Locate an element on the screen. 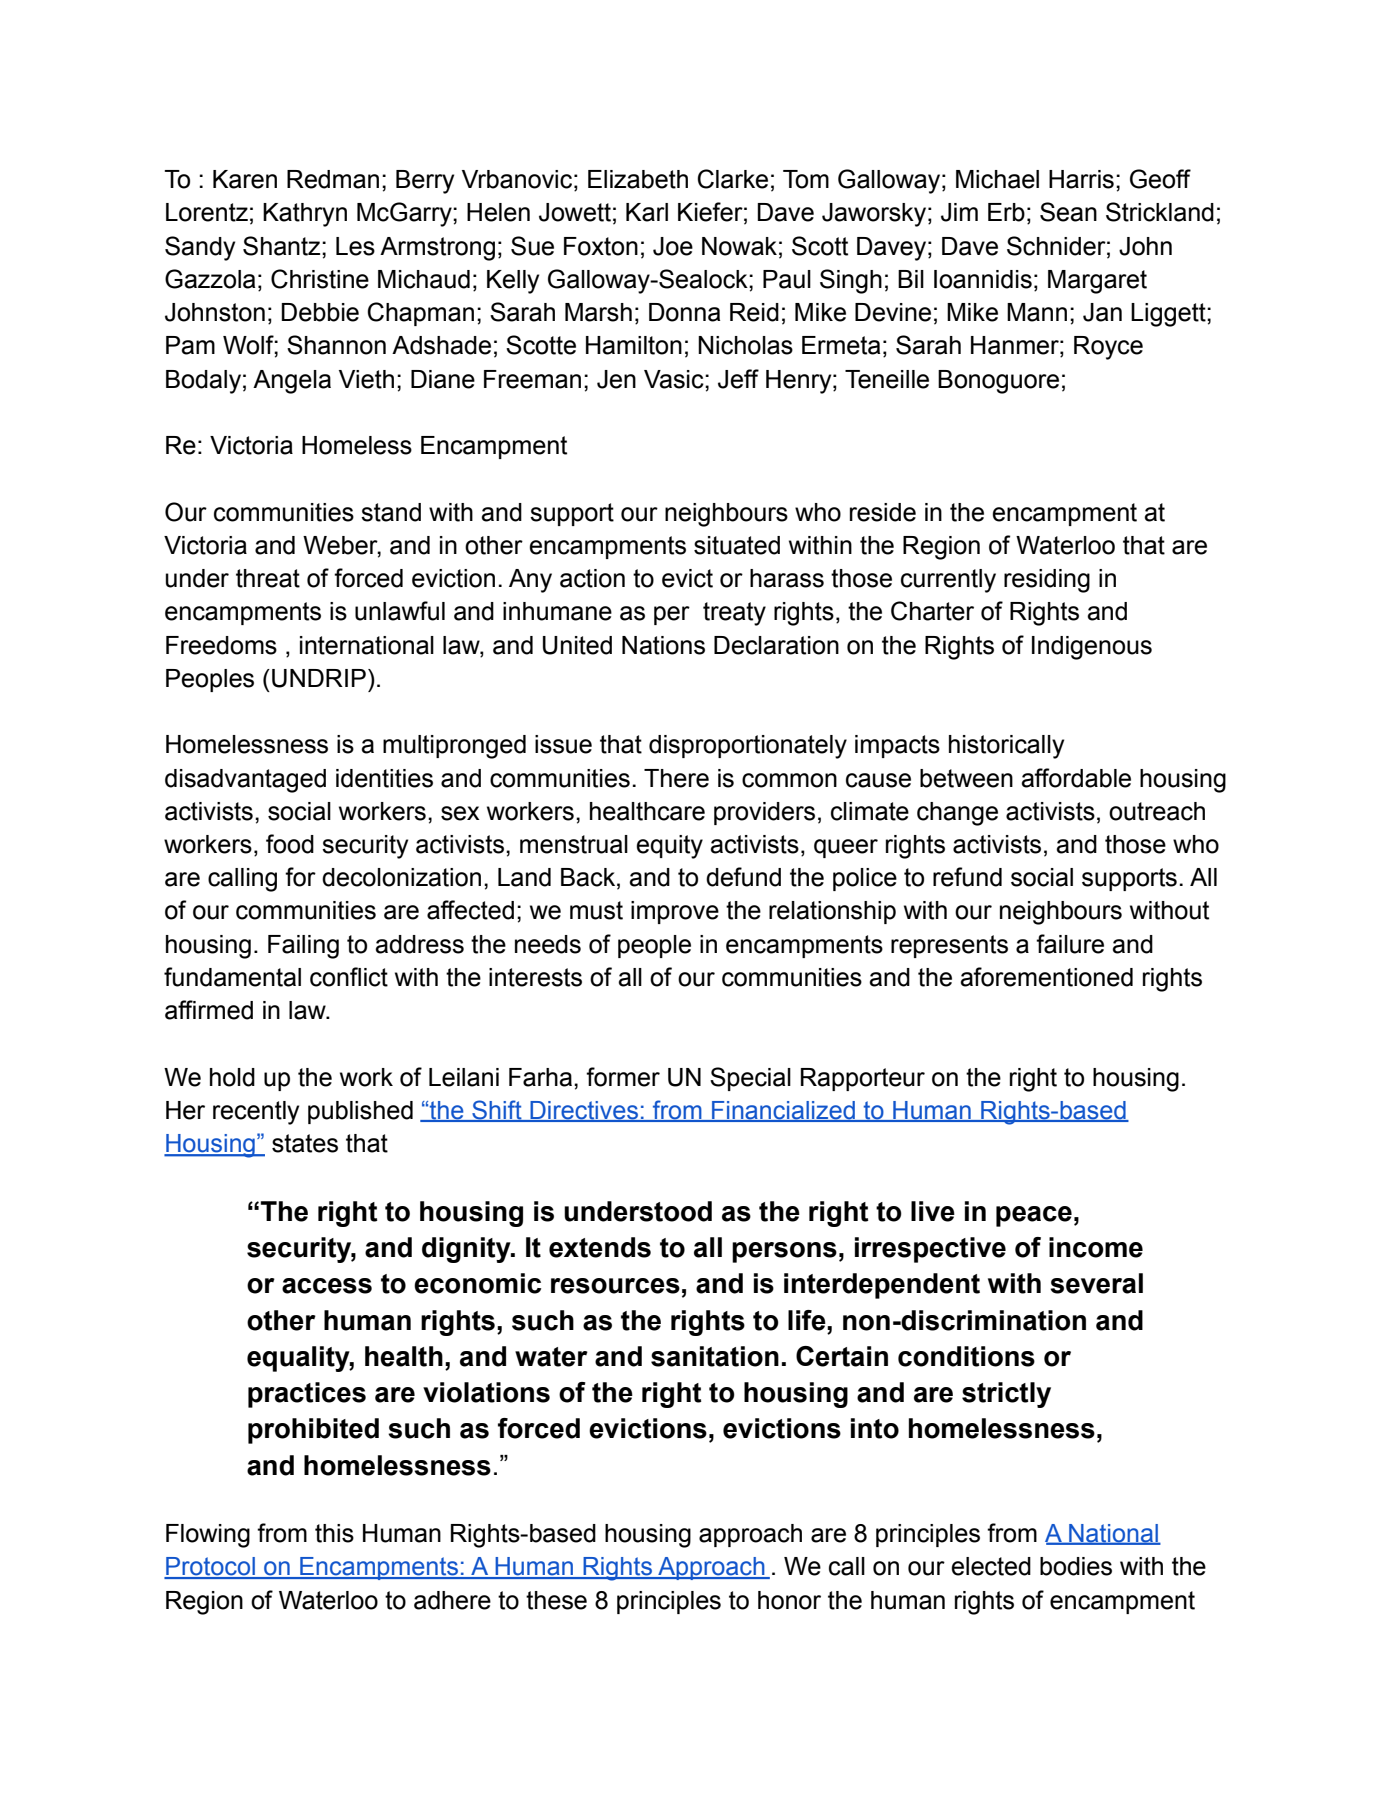  Freedoms is located at coordinates (221, 645).
